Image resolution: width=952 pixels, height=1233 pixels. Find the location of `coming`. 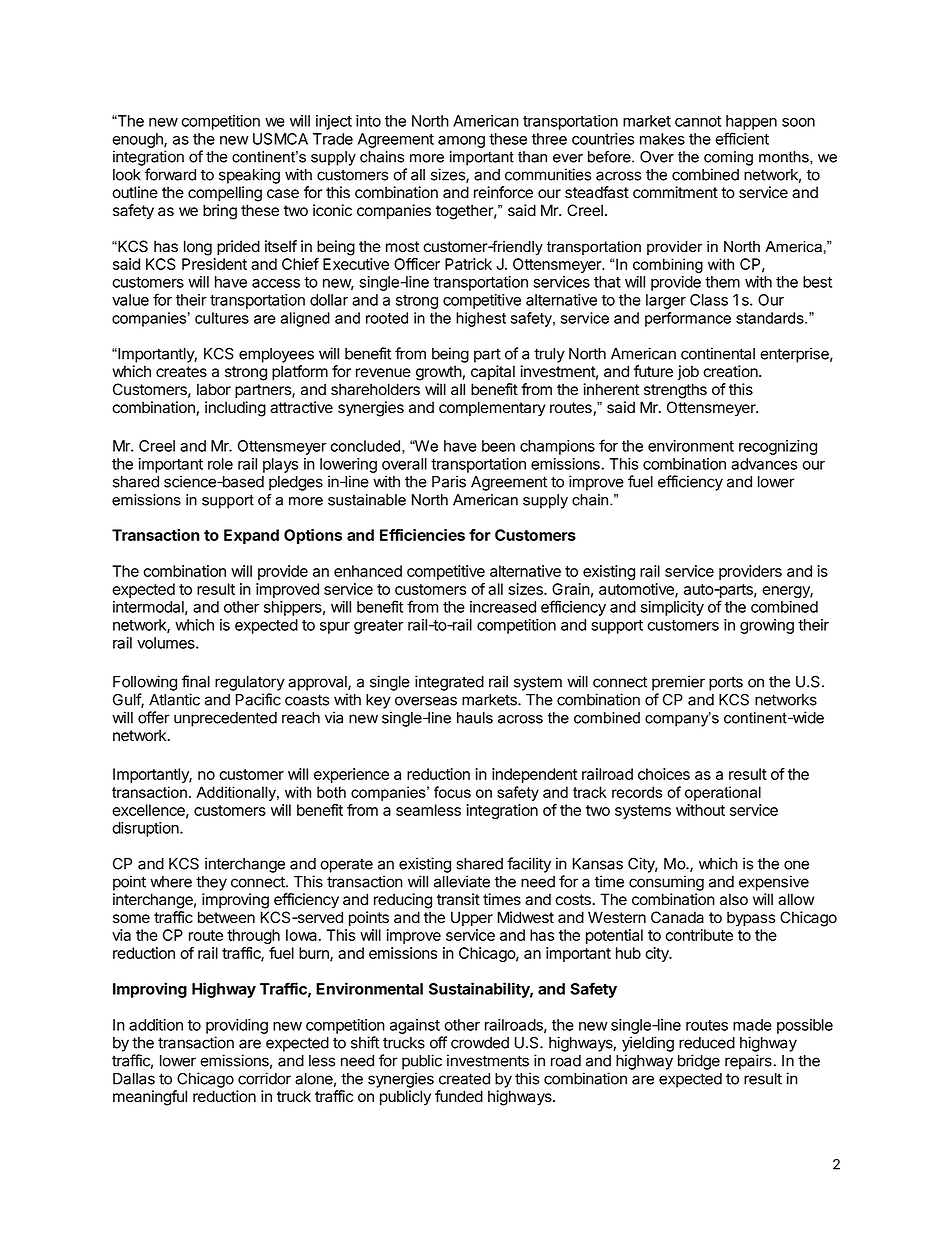

coming is located at coordinates (728, 158).
